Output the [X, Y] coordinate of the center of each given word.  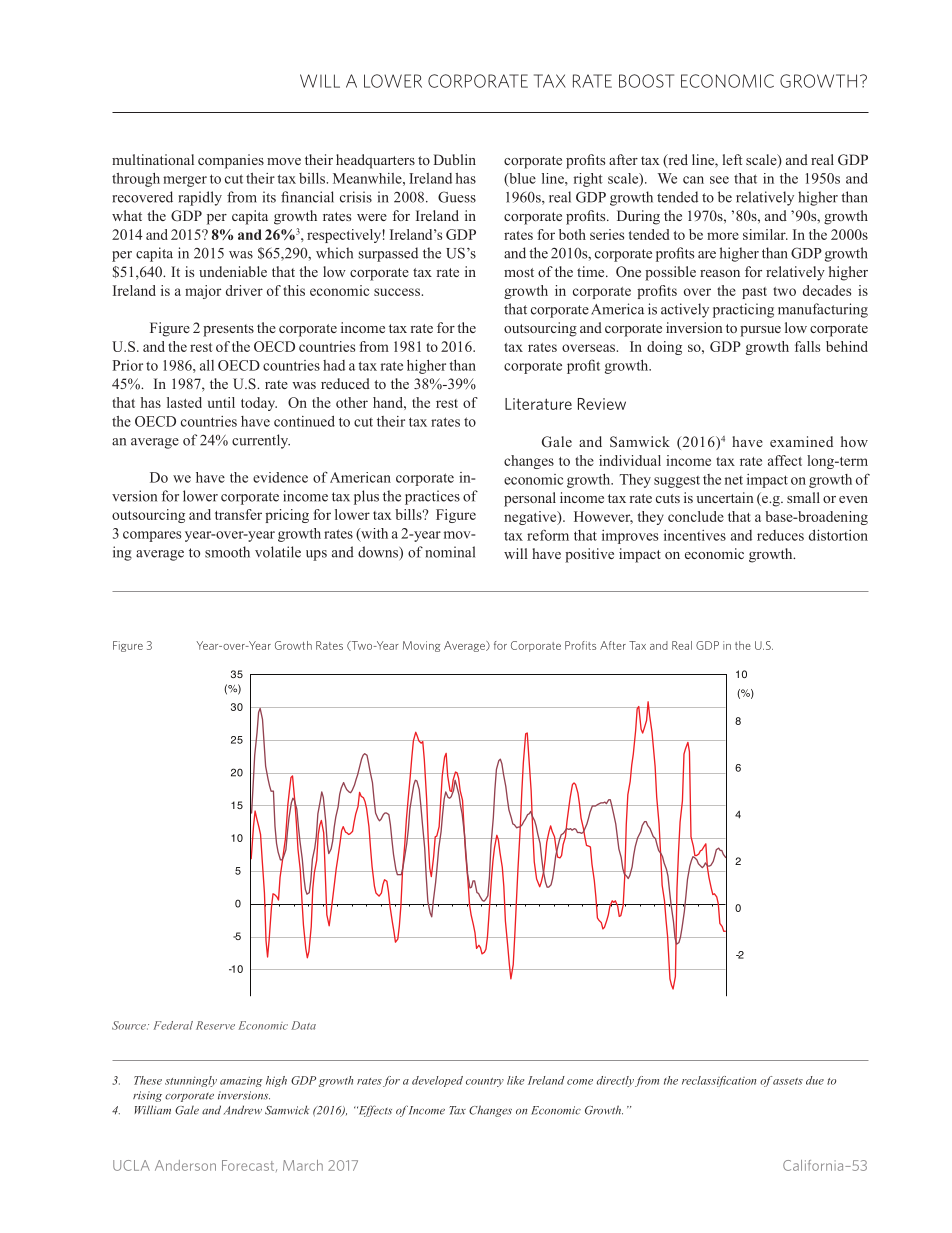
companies [231, 161]
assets [787, 1080]
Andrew [243, 1110]
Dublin [455, 159]
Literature [538, 404]
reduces [780, 535]
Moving [421, 646]
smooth [227, 552]
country [485, 1082]
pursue [760, 331]
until [221, 402]
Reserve [215, 1025]
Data [303, 1025]
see [719, 180]
